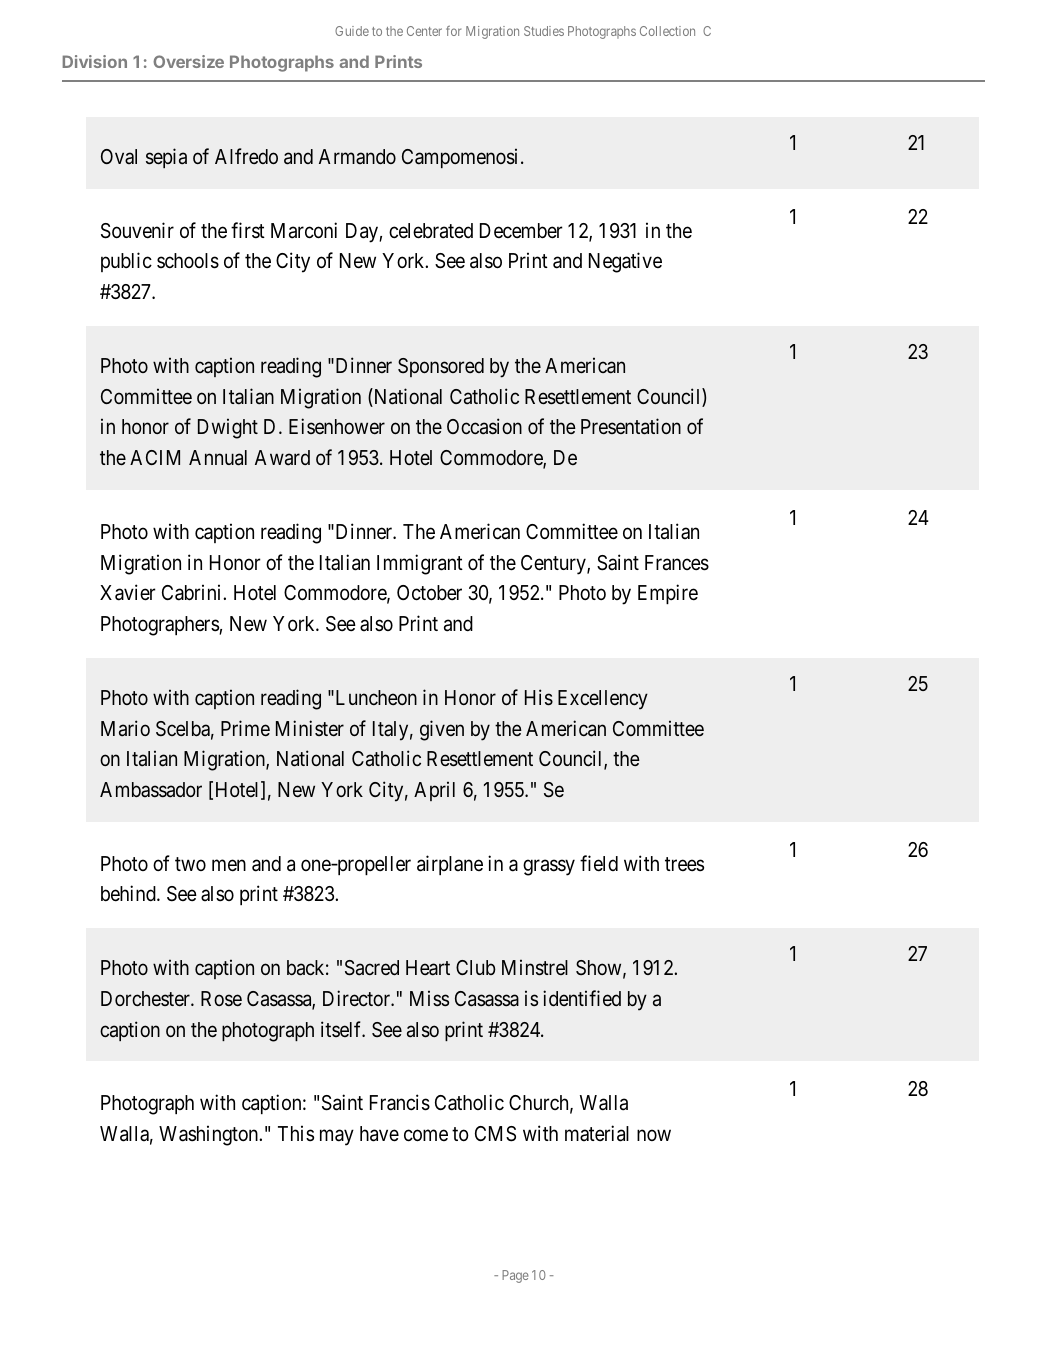  I want to click on Presentation, so click(631, 426).
